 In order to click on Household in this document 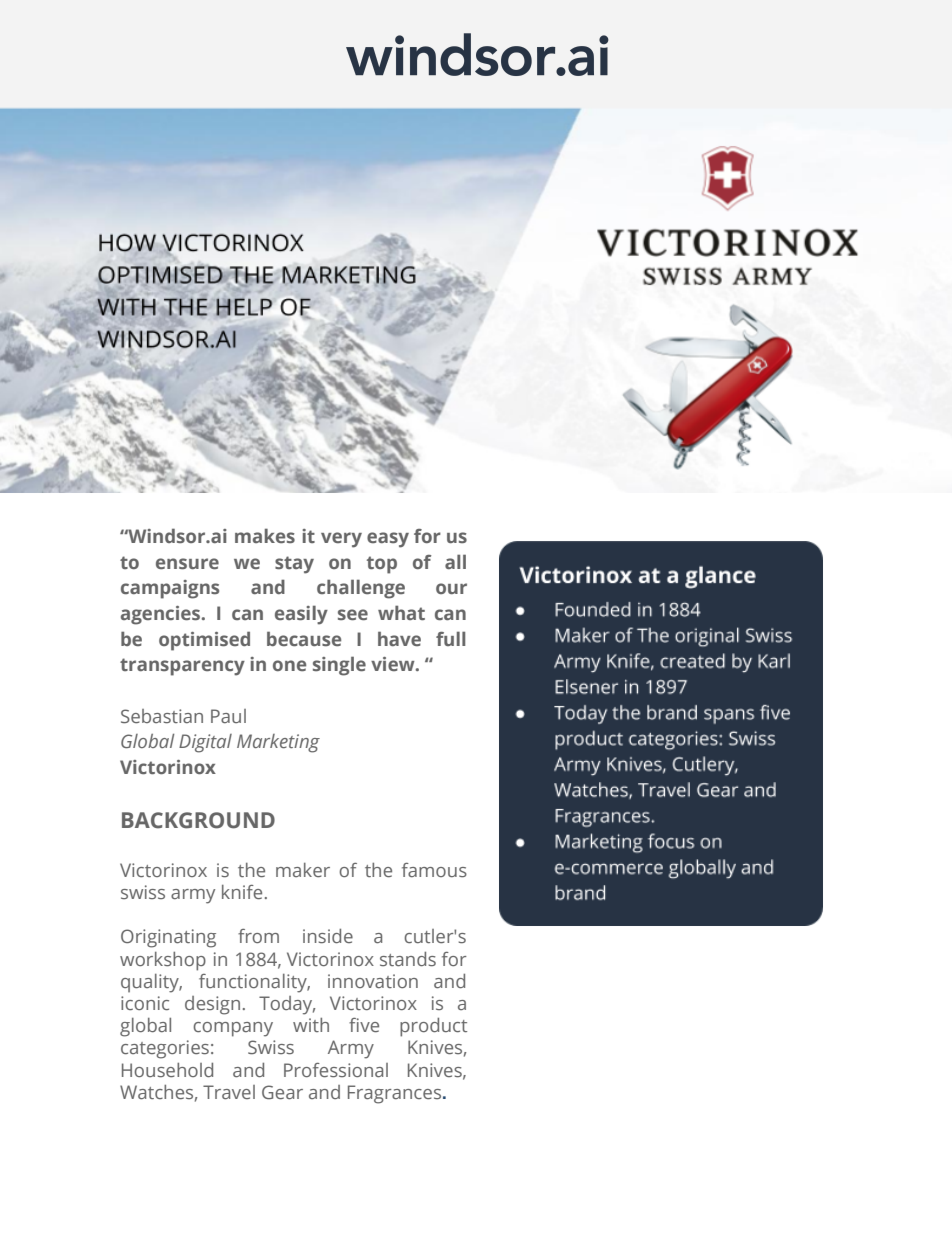, I will do `click(167, 1070)`.
